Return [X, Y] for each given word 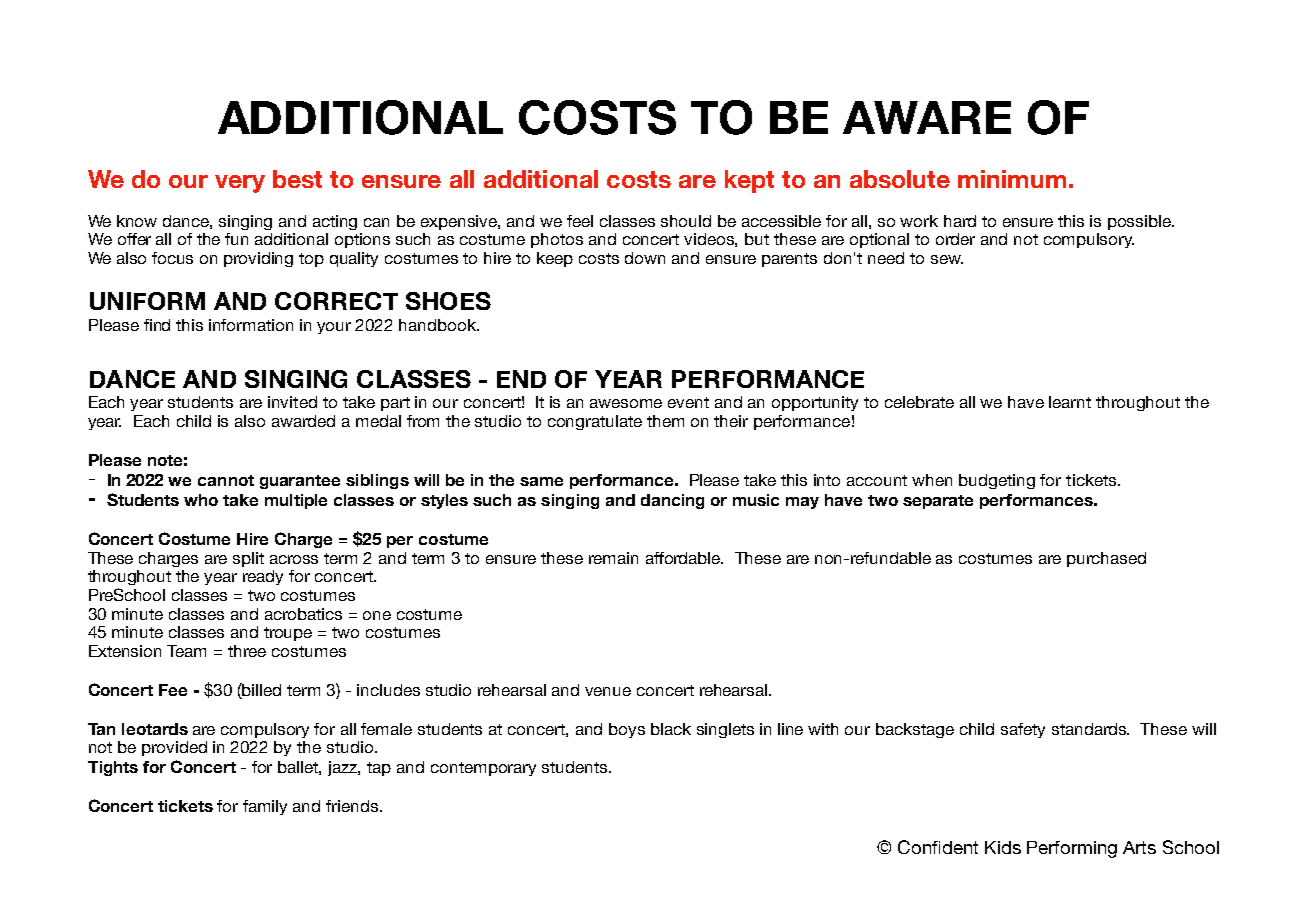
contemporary [483, 769]
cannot [226, 480]
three [247, 651]
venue [608, 691]
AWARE [927, 117]
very [240, 184]
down [645, 258]
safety [1023, 730]
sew [947, 259]
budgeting [997, 481]
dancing [672, 501]
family [265, 807]
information [251, 325]
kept [749, 181]
